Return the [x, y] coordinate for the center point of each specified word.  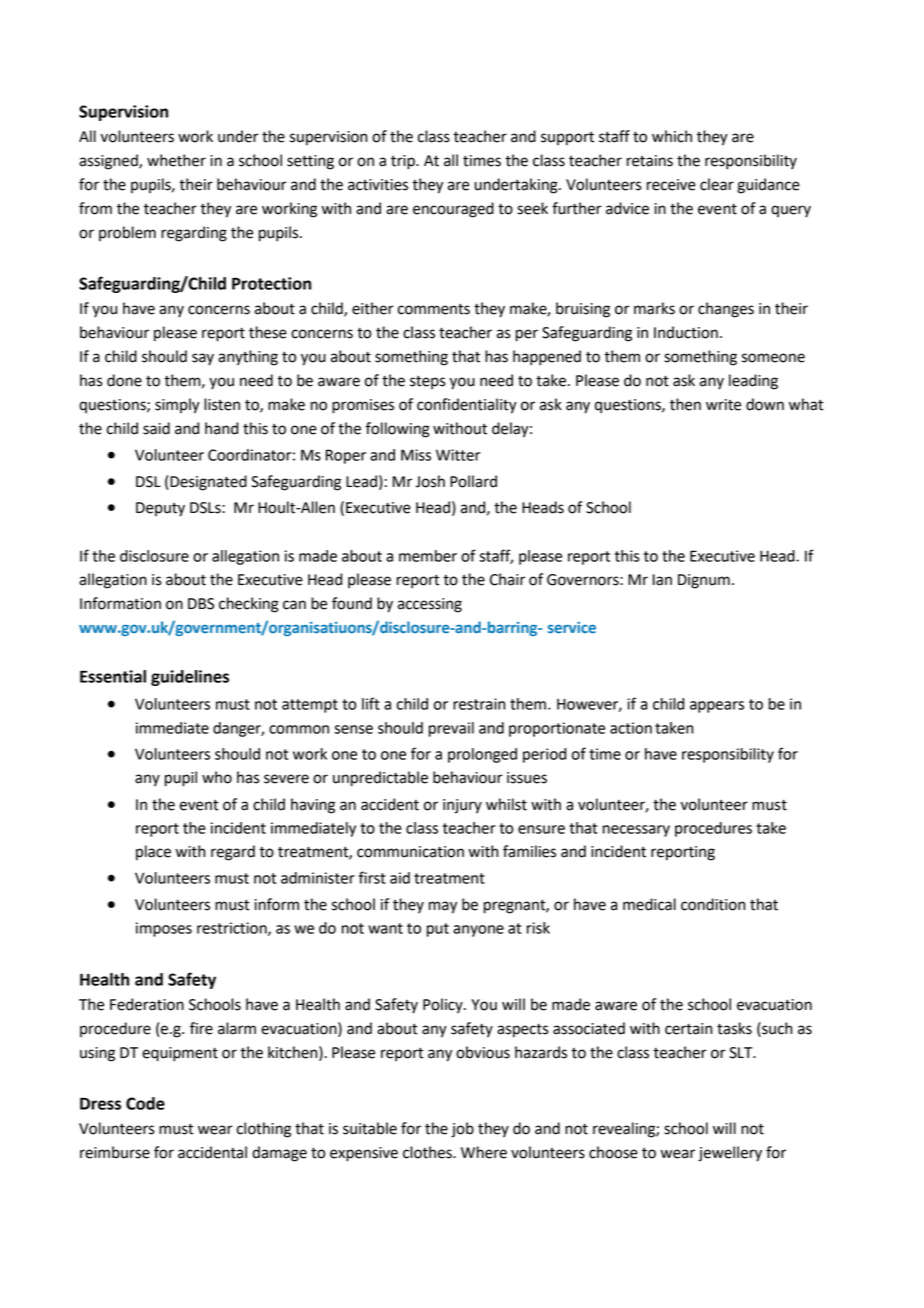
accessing [430, 605]
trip [404, 162]
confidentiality [467, 406]
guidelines [190, 678]
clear [717, 184]
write [723, 405]
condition [713, 904]
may [443, 907]
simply [177, 406]
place [153, 853]
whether [176, 160]
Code [145, 1103]
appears [717, 707]
